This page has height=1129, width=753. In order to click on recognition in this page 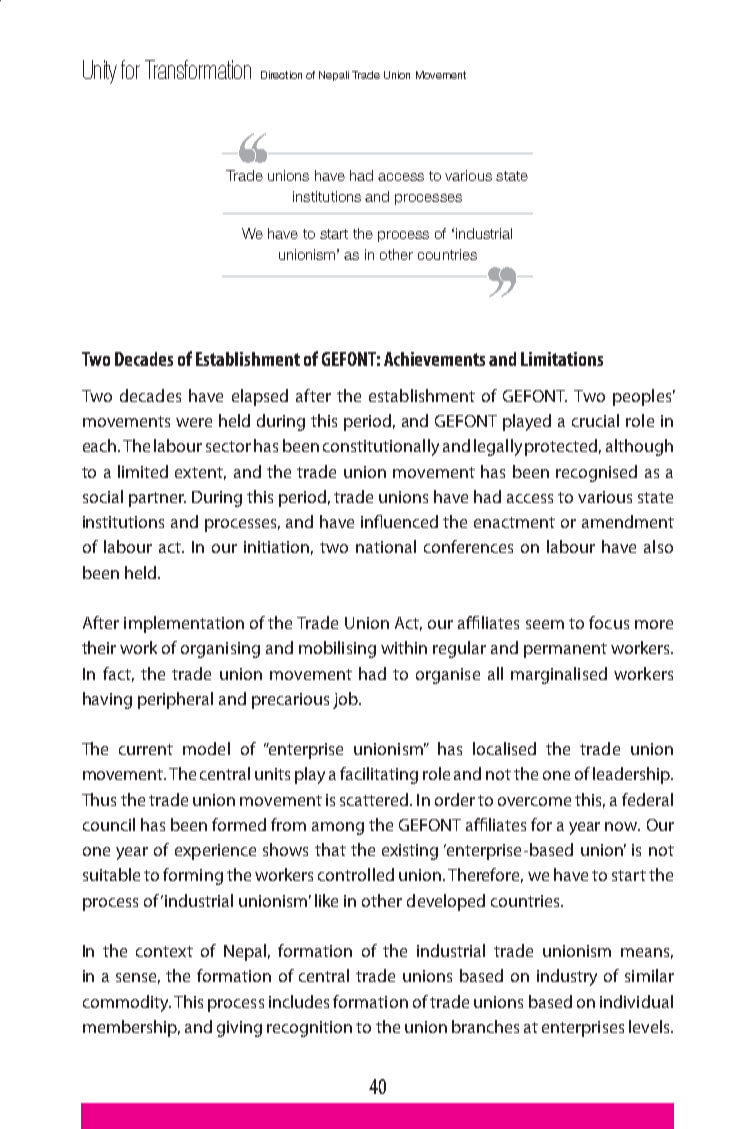, I will do `click(309, 1029)`.
